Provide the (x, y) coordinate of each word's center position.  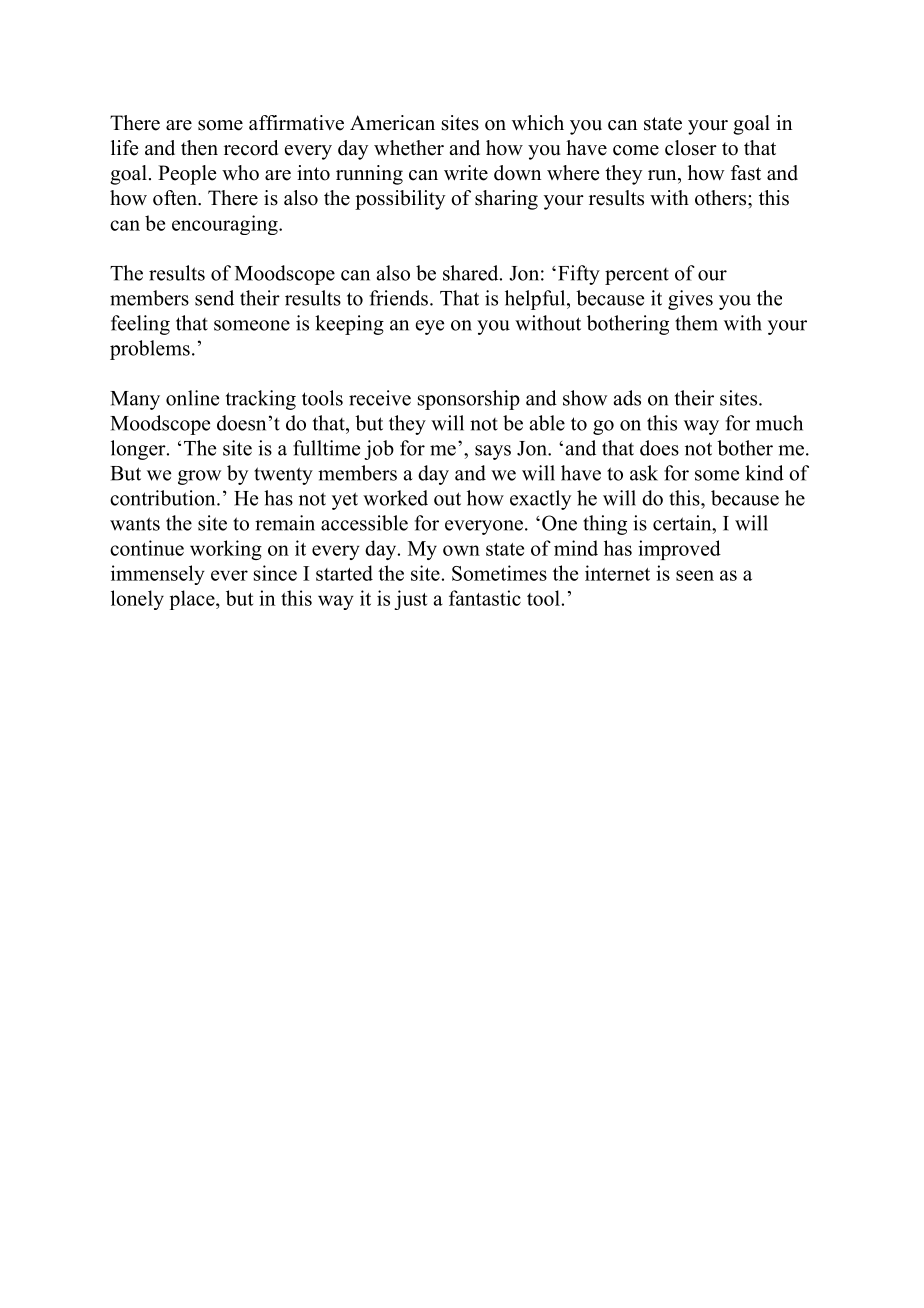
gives (690, 300)
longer (139, 450)
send (214, 298)
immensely (158, 575)
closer (691, 148)
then (199, 148)
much (779, 423)
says (493, 452)
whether (409, 148)
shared (472, 273)
